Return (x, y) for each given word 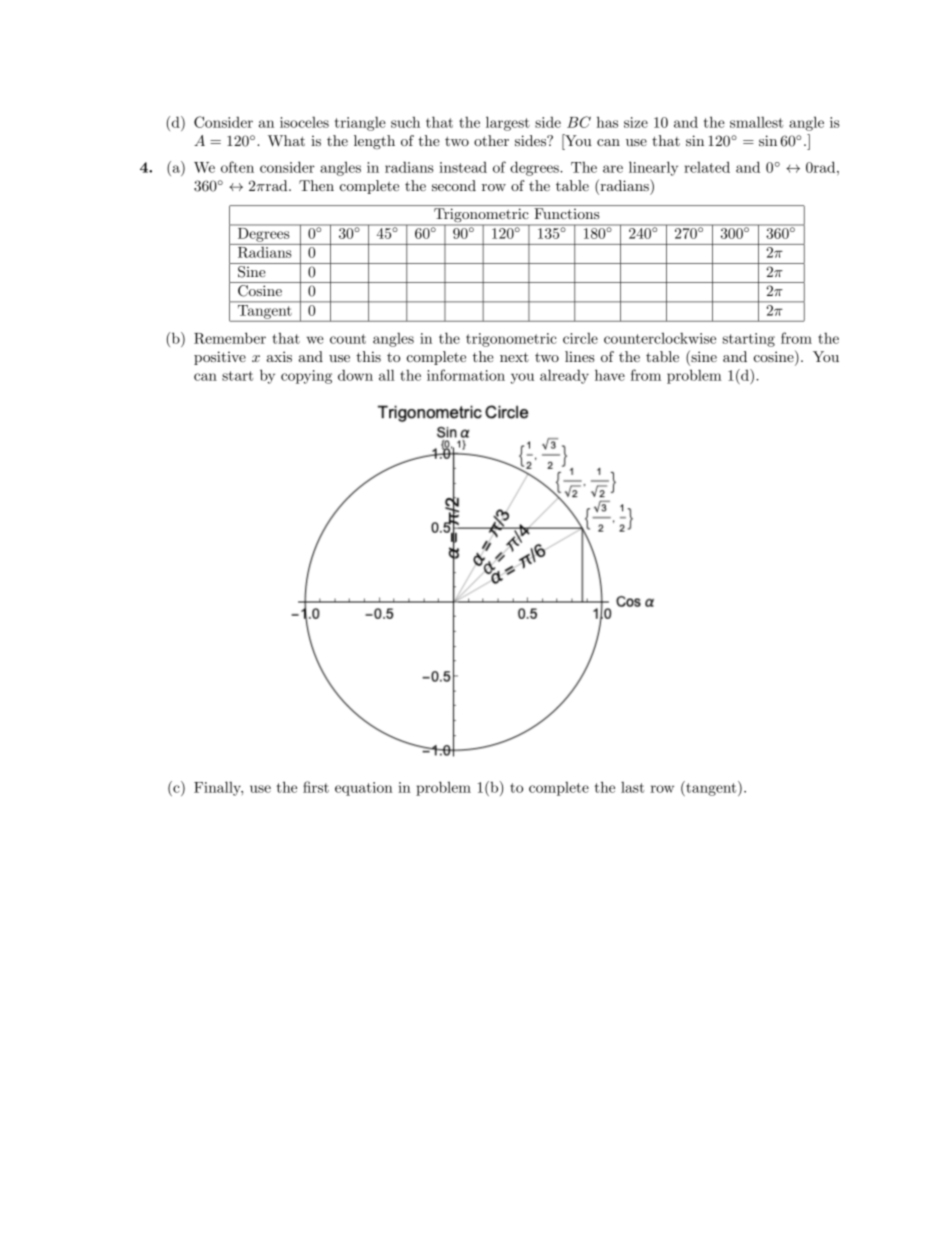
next (514, 357)
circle (580, 338)
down (355, 375)
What (286, 140)
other (491, 140)
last (632, 787)
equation (364, 789)
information (466, 375)
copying (306, 377)
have (610, 375)
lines (580, 356)
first (316, 787)
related (707, 167)
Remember (230, 338)
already (564, 376)
